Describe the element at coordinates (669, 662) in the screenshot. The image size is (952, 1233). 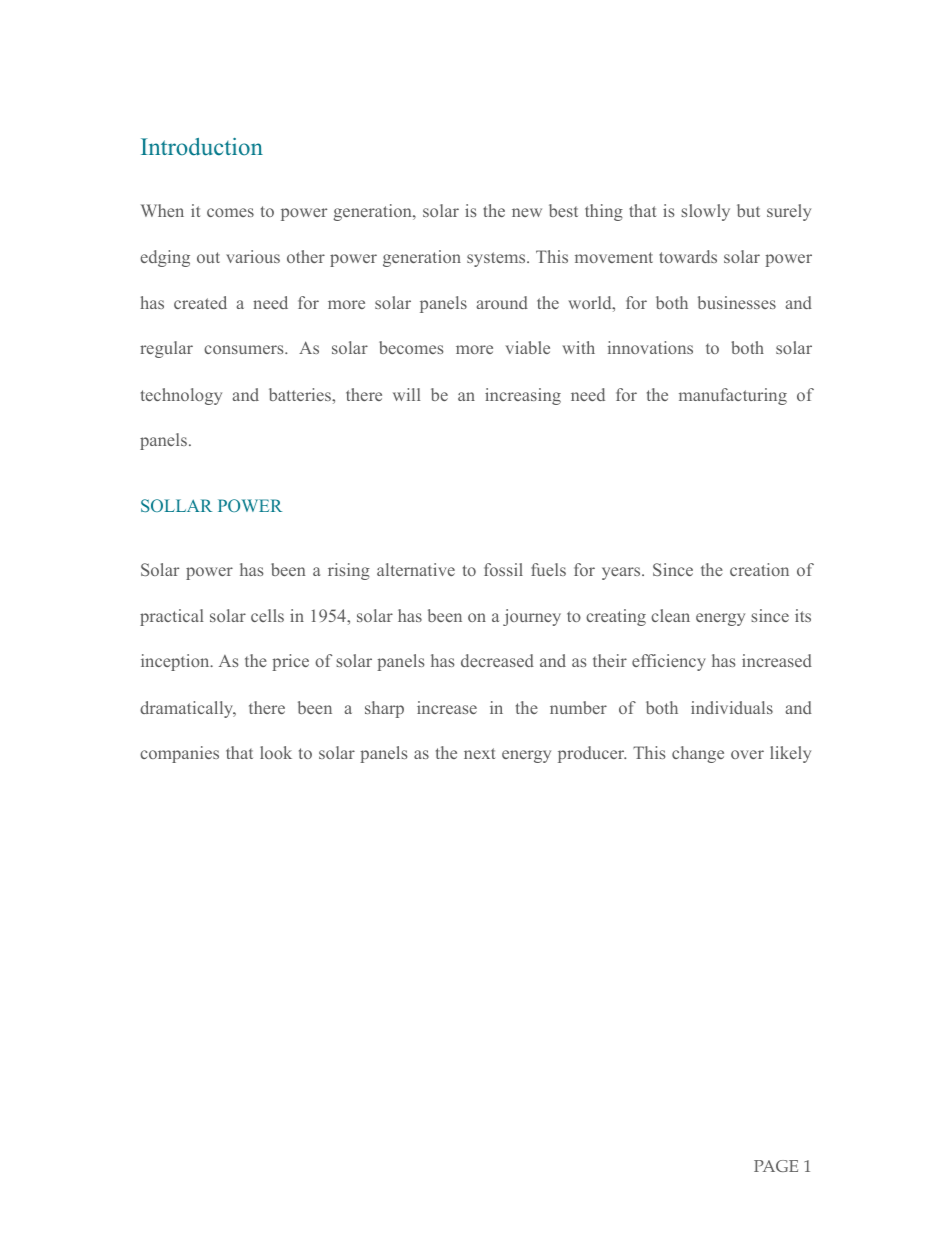
I see `efficiency` at that location.
